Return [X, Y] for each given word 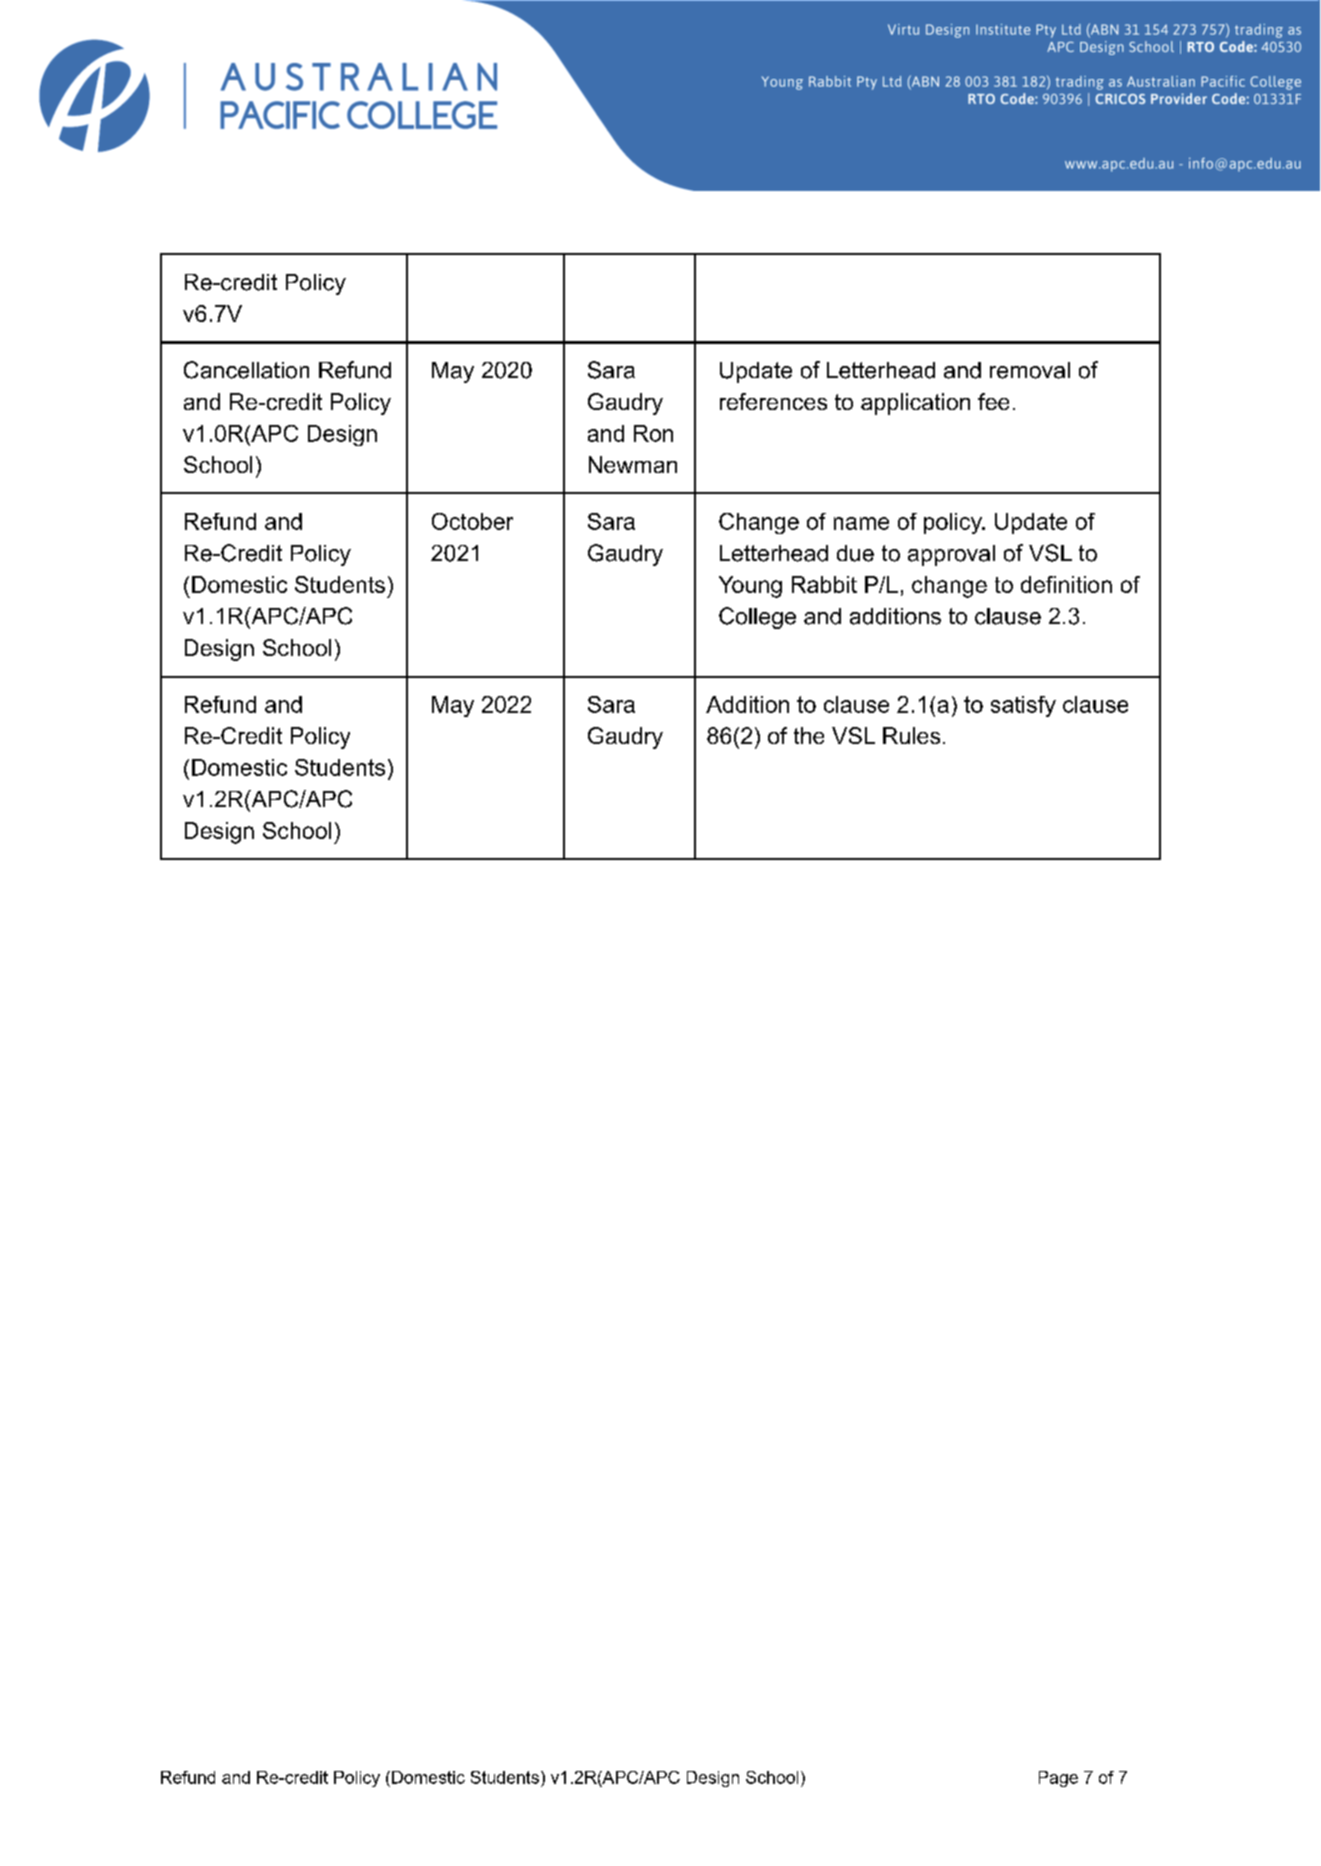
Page [1058, 1779]
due [855, 553]
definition [1066, 584]
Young [750, 587]
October [472, 521]
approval [951, 555]
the [809, 735]
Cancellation [246, 370]
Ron [653, 433]
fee [993, 401]
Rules [911, 735]
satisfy [1023, 706]
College [757, 618]
